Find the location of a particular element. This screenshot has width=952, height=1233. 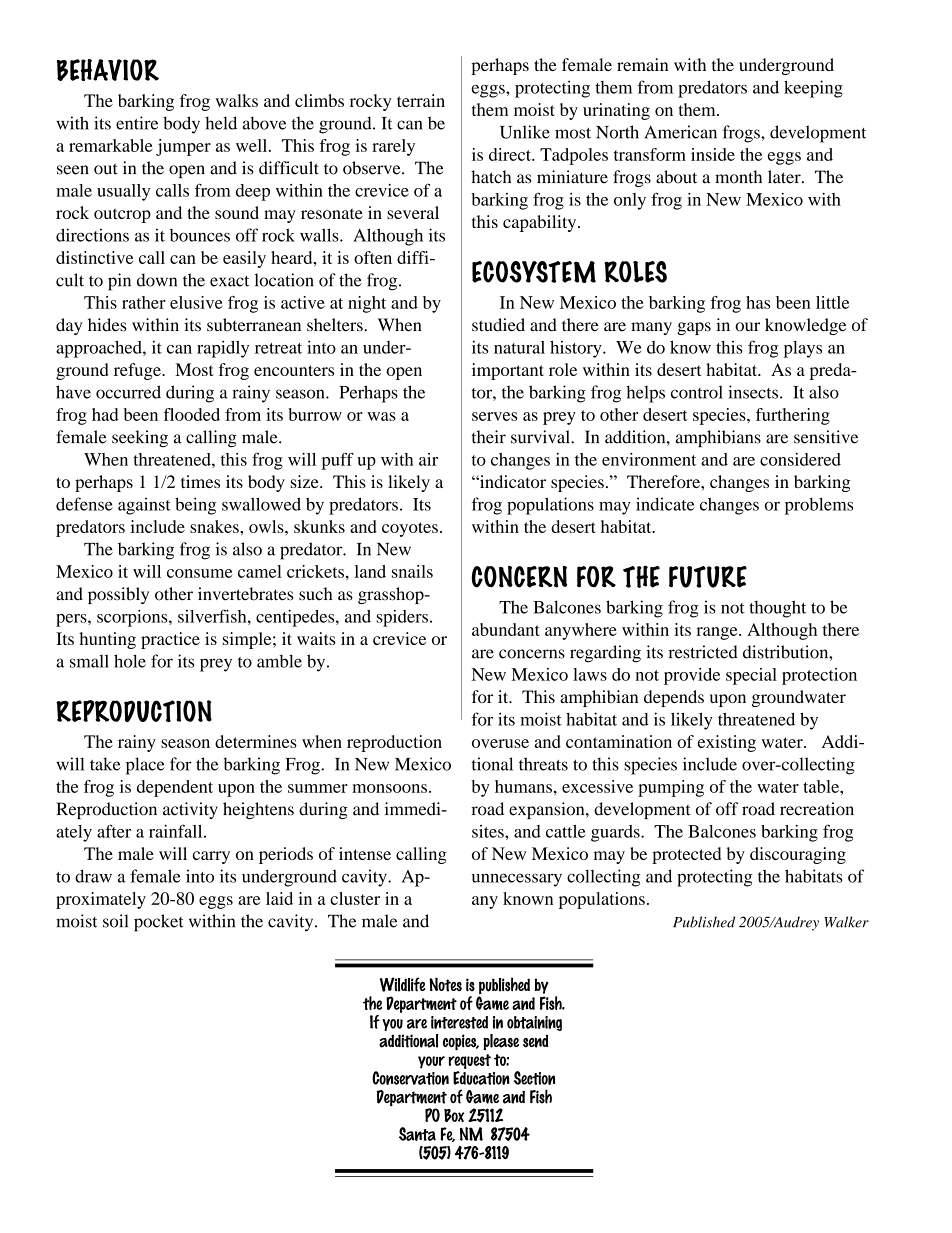

Section is located at coordinates (534, 1078).
